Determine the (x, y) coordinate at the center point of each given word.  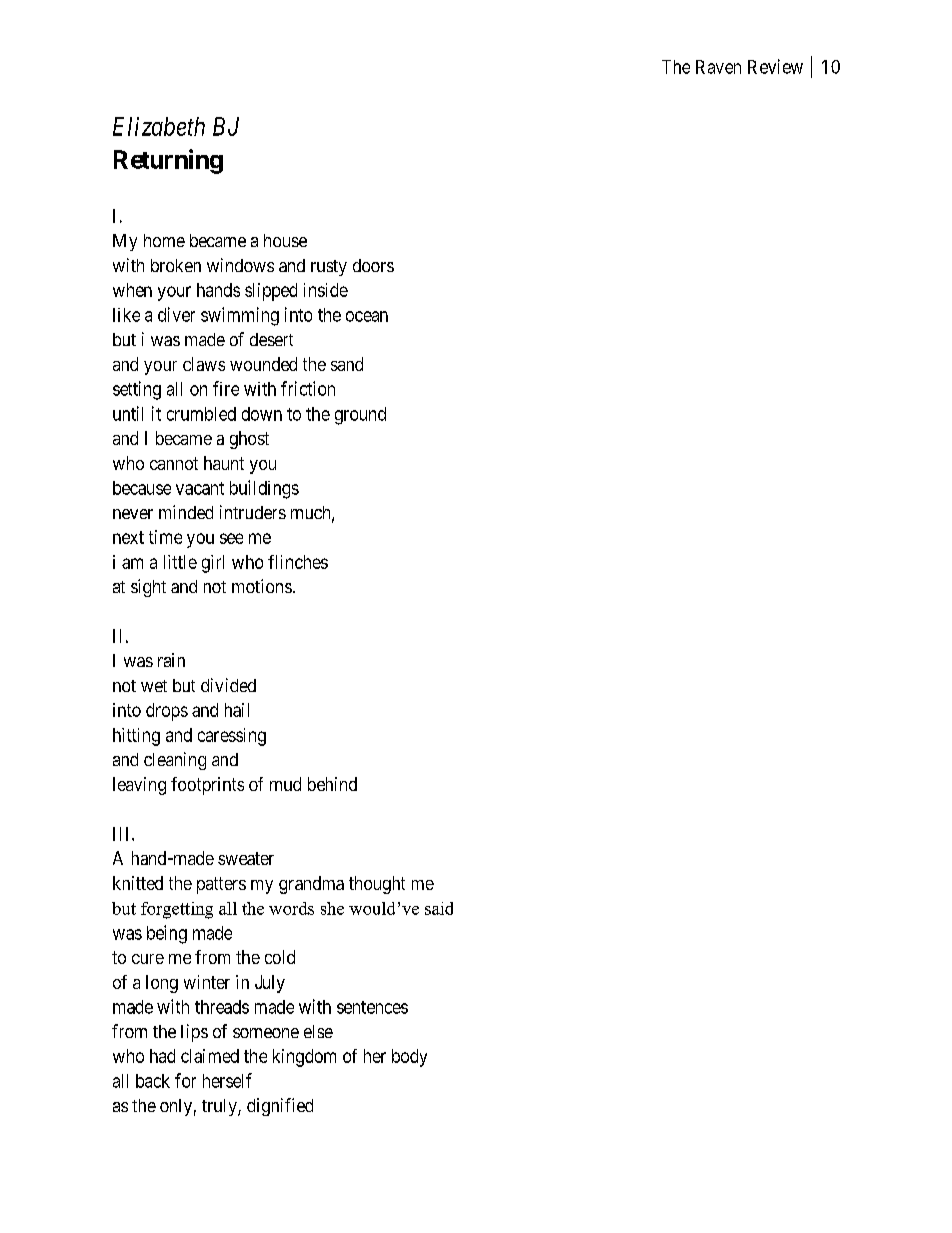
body (409, 1058)
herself (227, 1080)
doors (373, 265)
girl (213, 564)
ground (360, 416)
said (439, 908)
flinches (298, 562)
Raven (718, 67)
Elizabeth (159, 126)
